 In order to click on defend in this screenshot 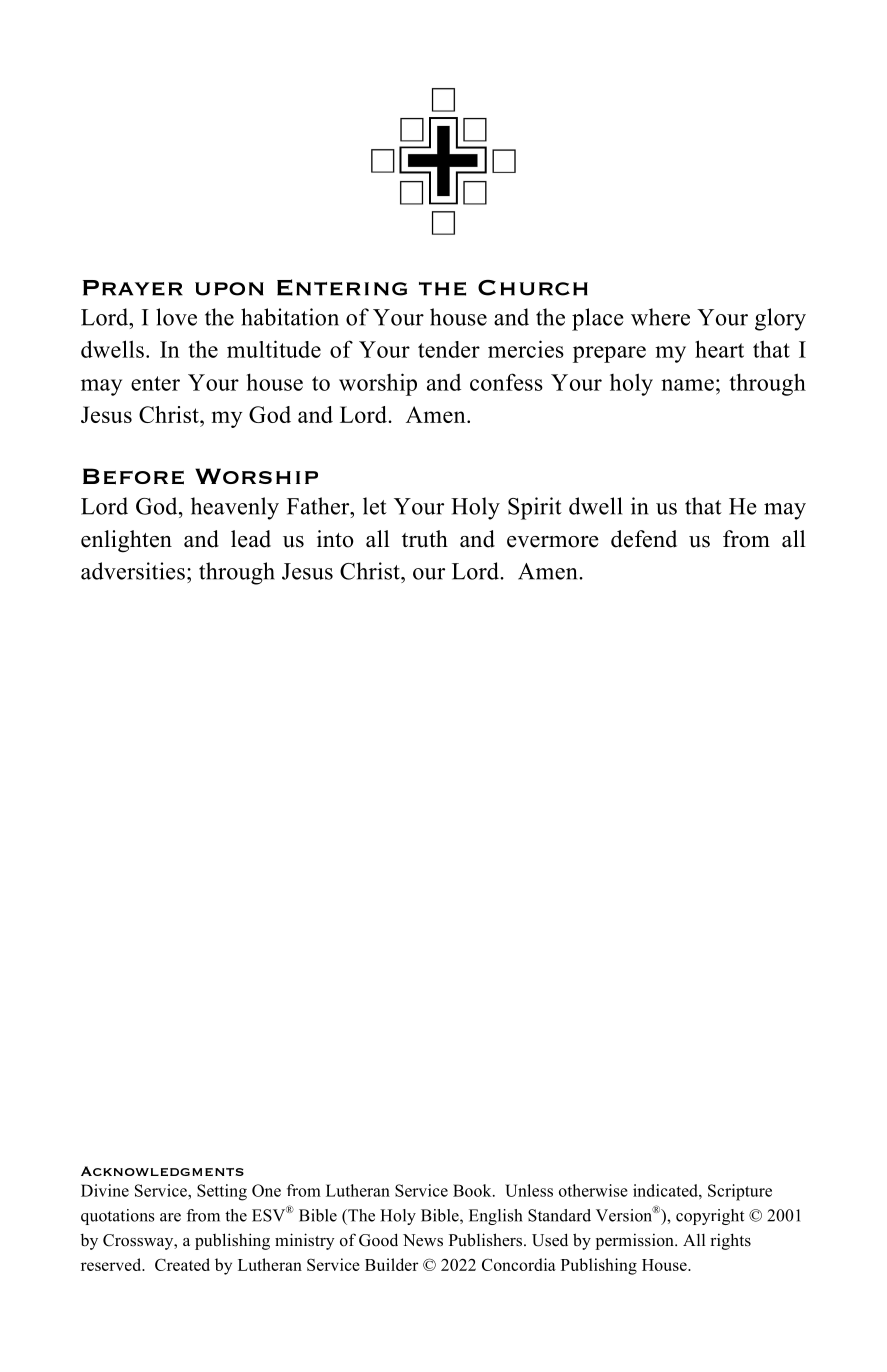, I will do `click(644, 539)`.
